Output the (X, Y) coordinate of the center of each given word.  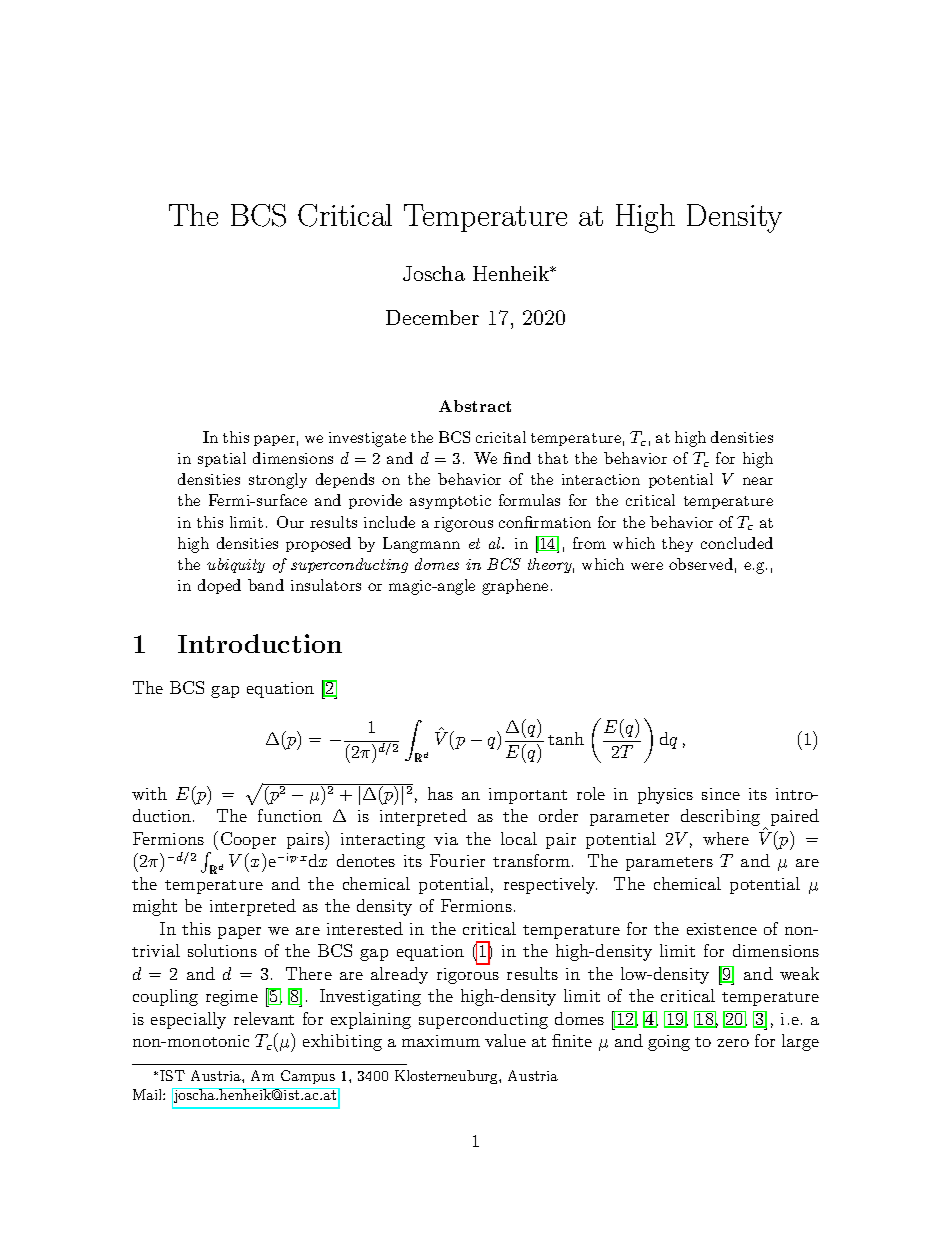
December (432, 317)
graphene (515, 587)
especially (188, 1020)
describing (720, 817)
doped (219, 586)
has (440, 793)
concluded (737, 543)
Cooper (248, 840)
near (758, 481)
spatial (222, 459)
